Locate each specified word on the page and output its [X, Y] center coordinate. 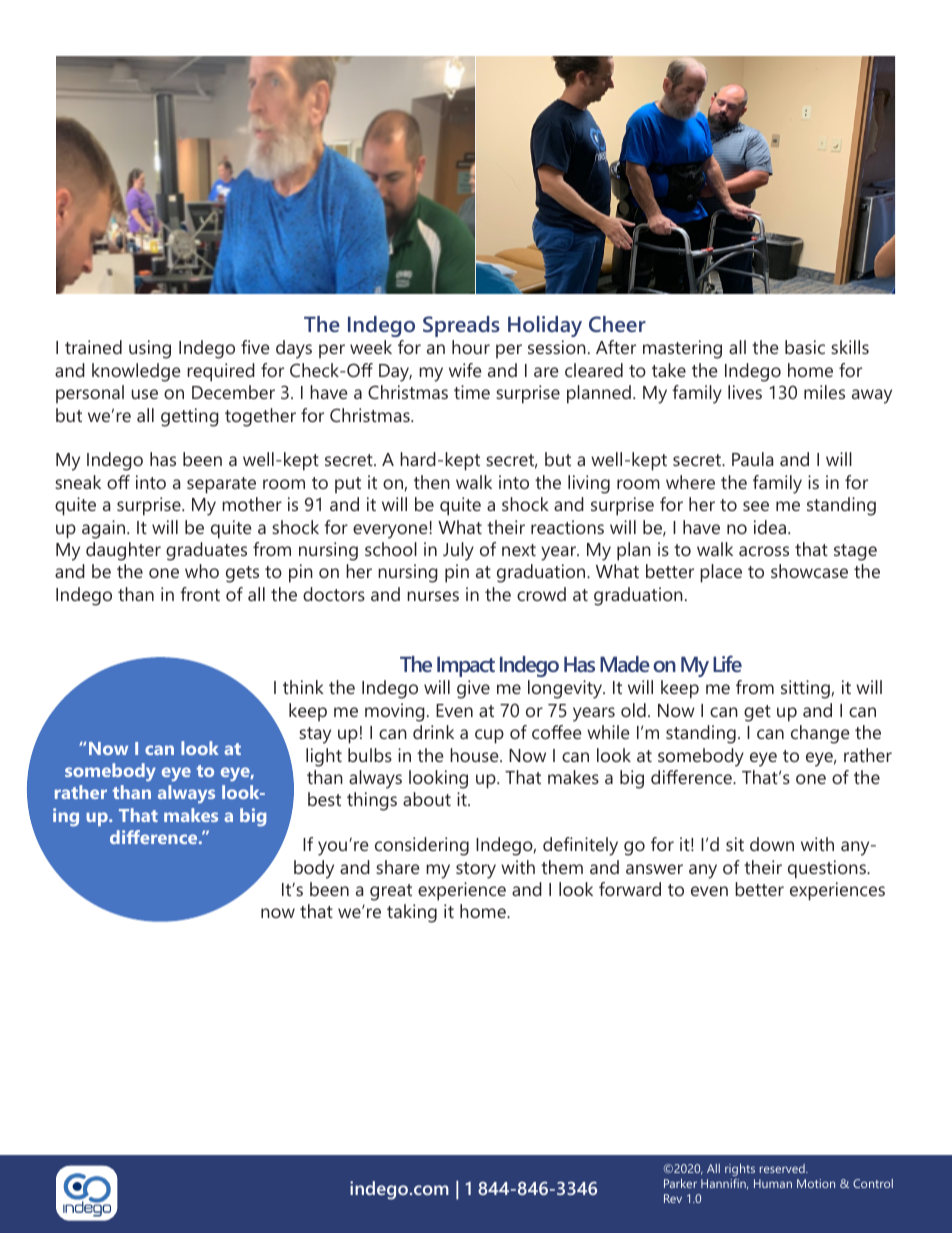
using [150, 349]
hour [471, 347]
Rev [673, 1198]
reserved [783, 1168]
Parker [680, 1183]
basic [805, 347]
